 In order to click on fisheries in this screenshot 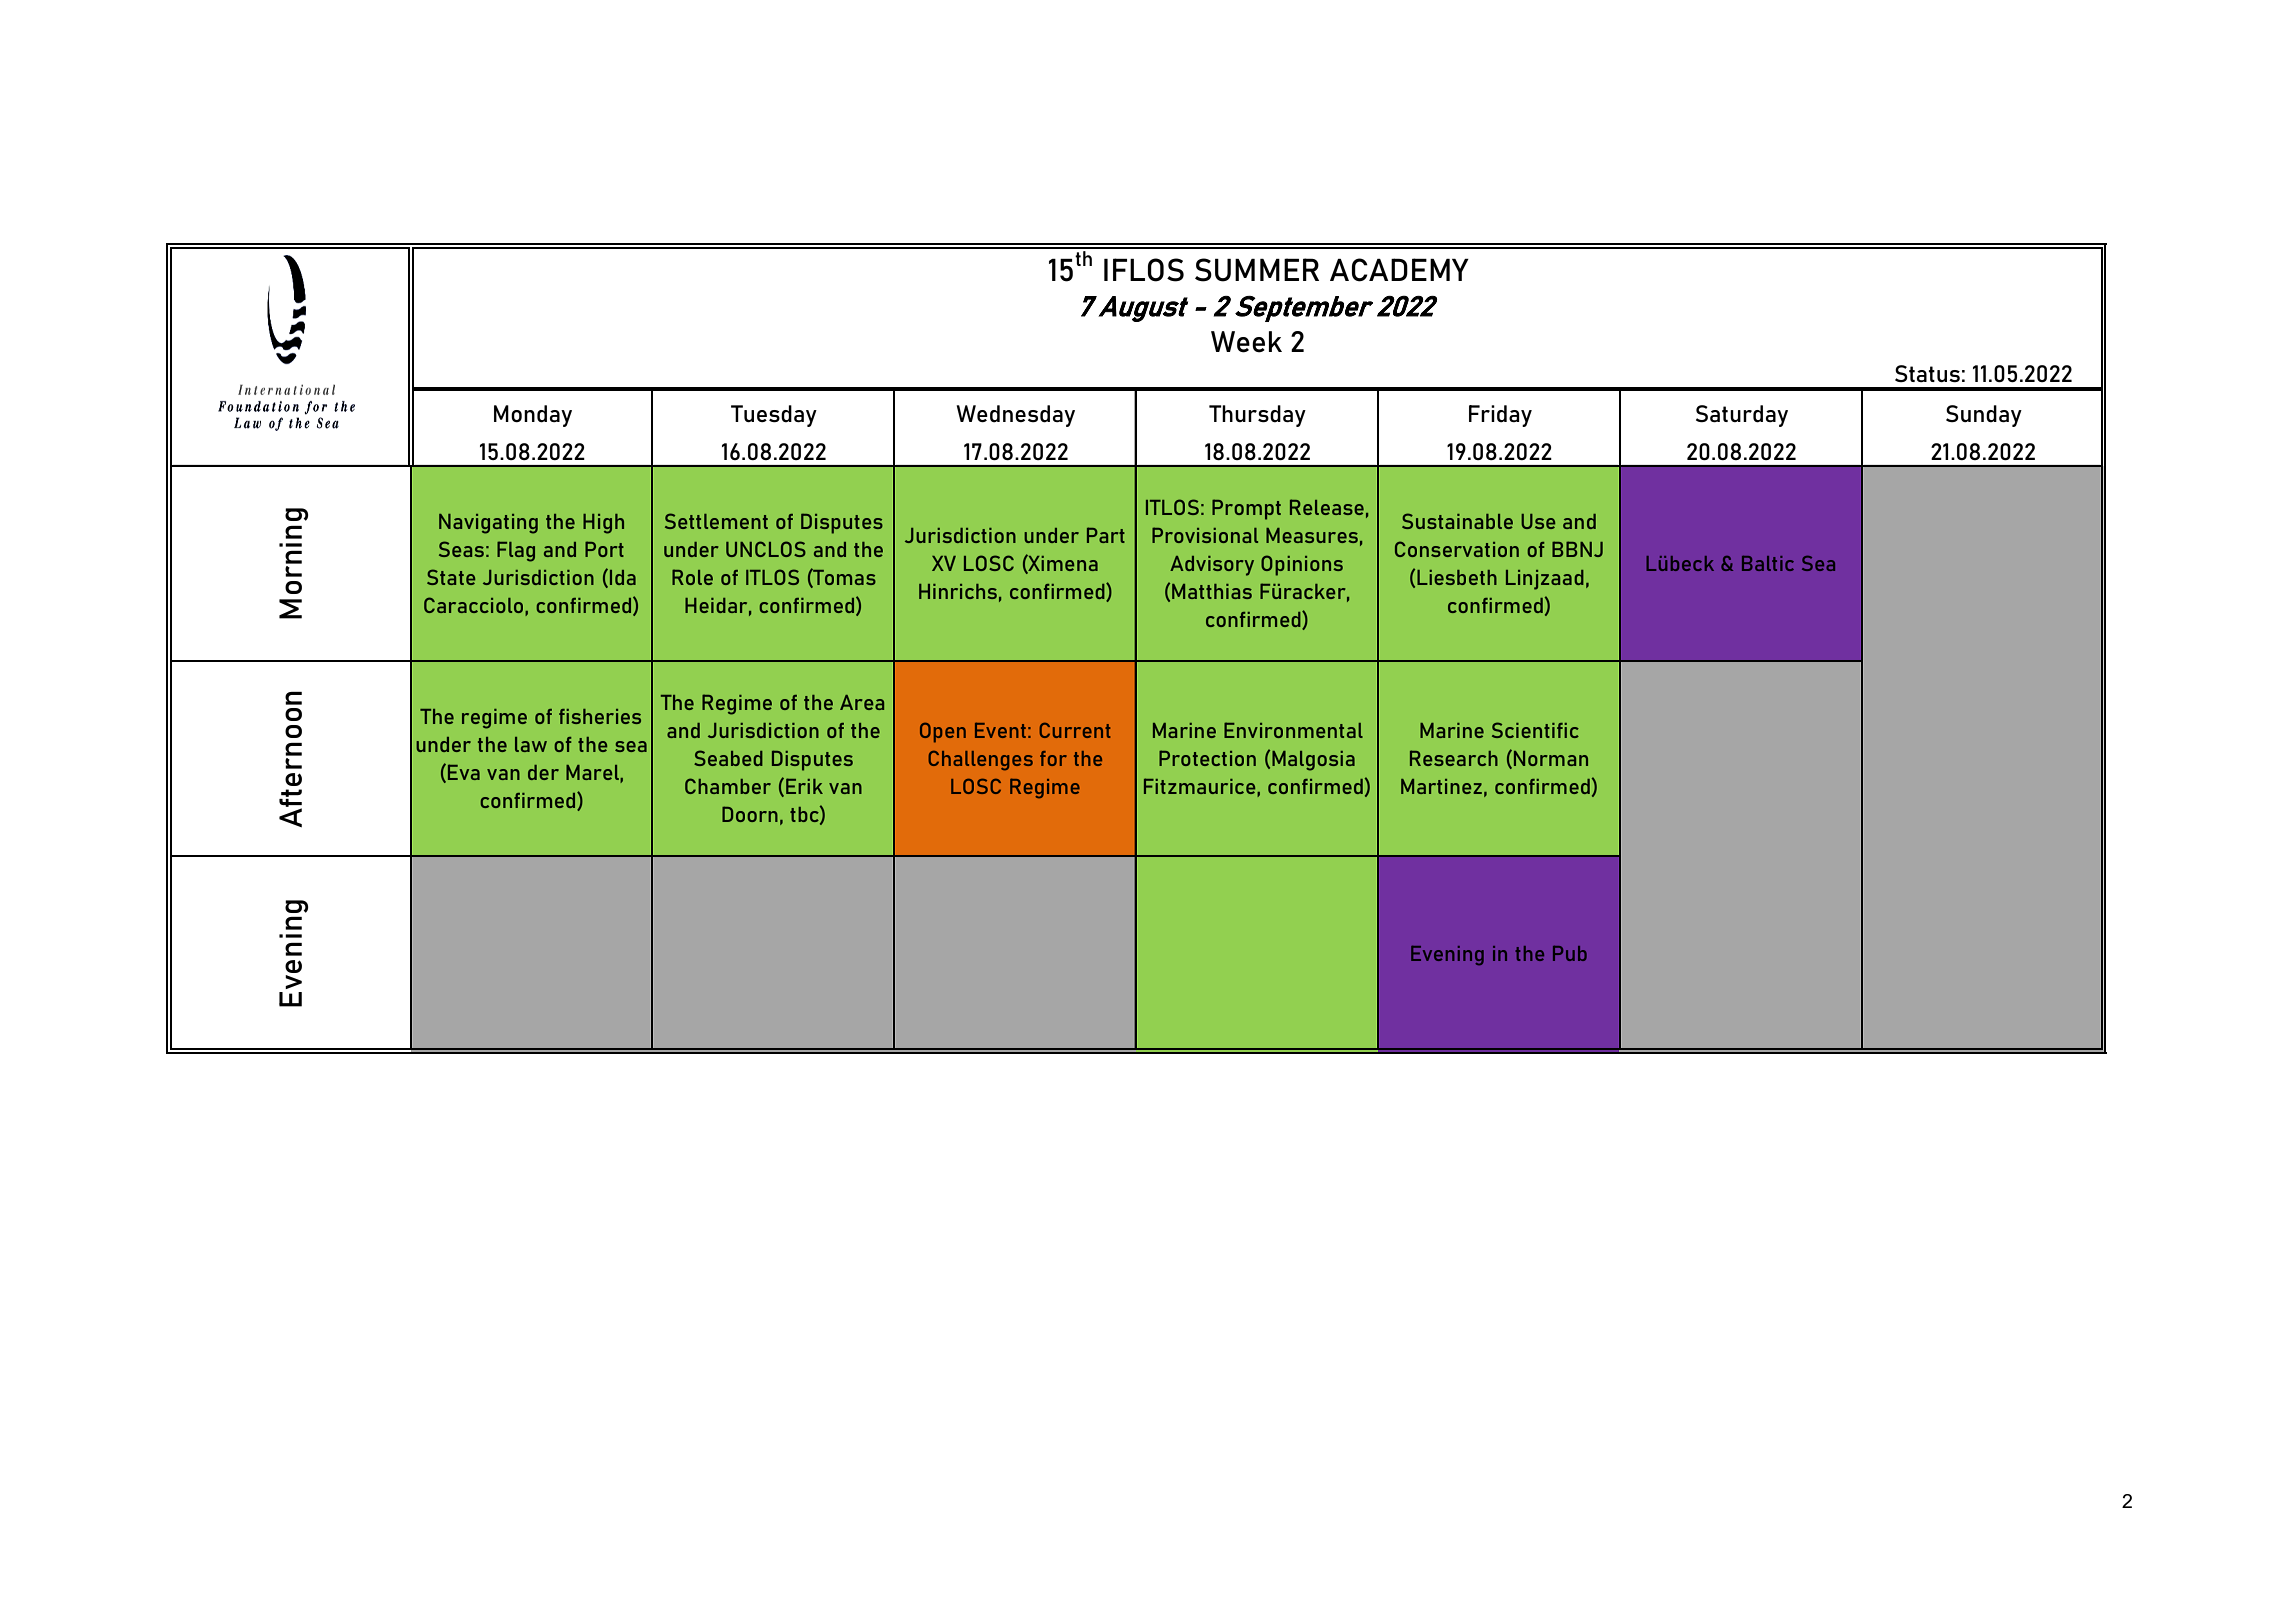, I will do `click(600, 716)`.
